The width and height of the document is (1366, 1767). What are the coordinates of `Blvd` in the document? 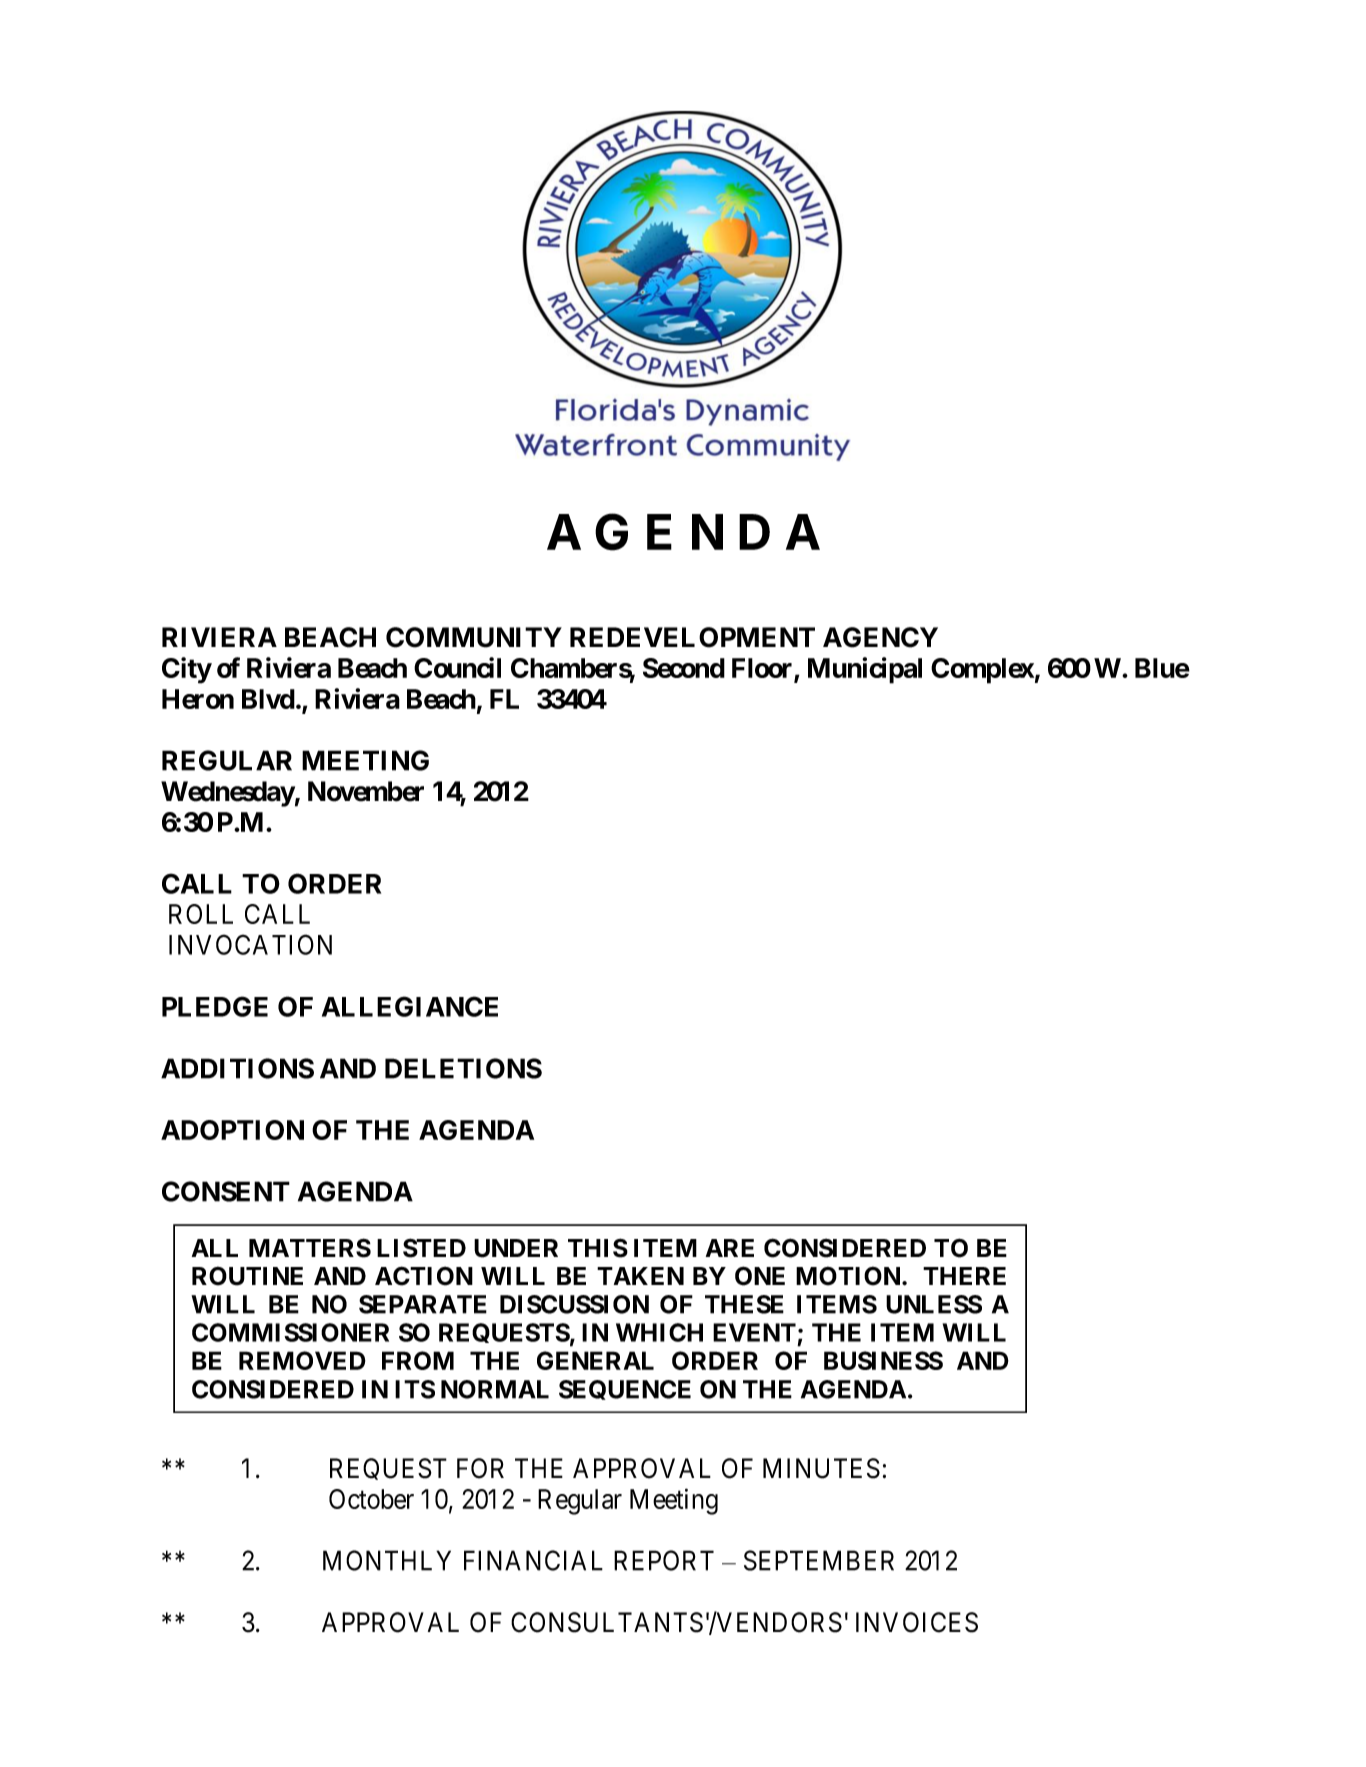 It's located at (268, 699).
